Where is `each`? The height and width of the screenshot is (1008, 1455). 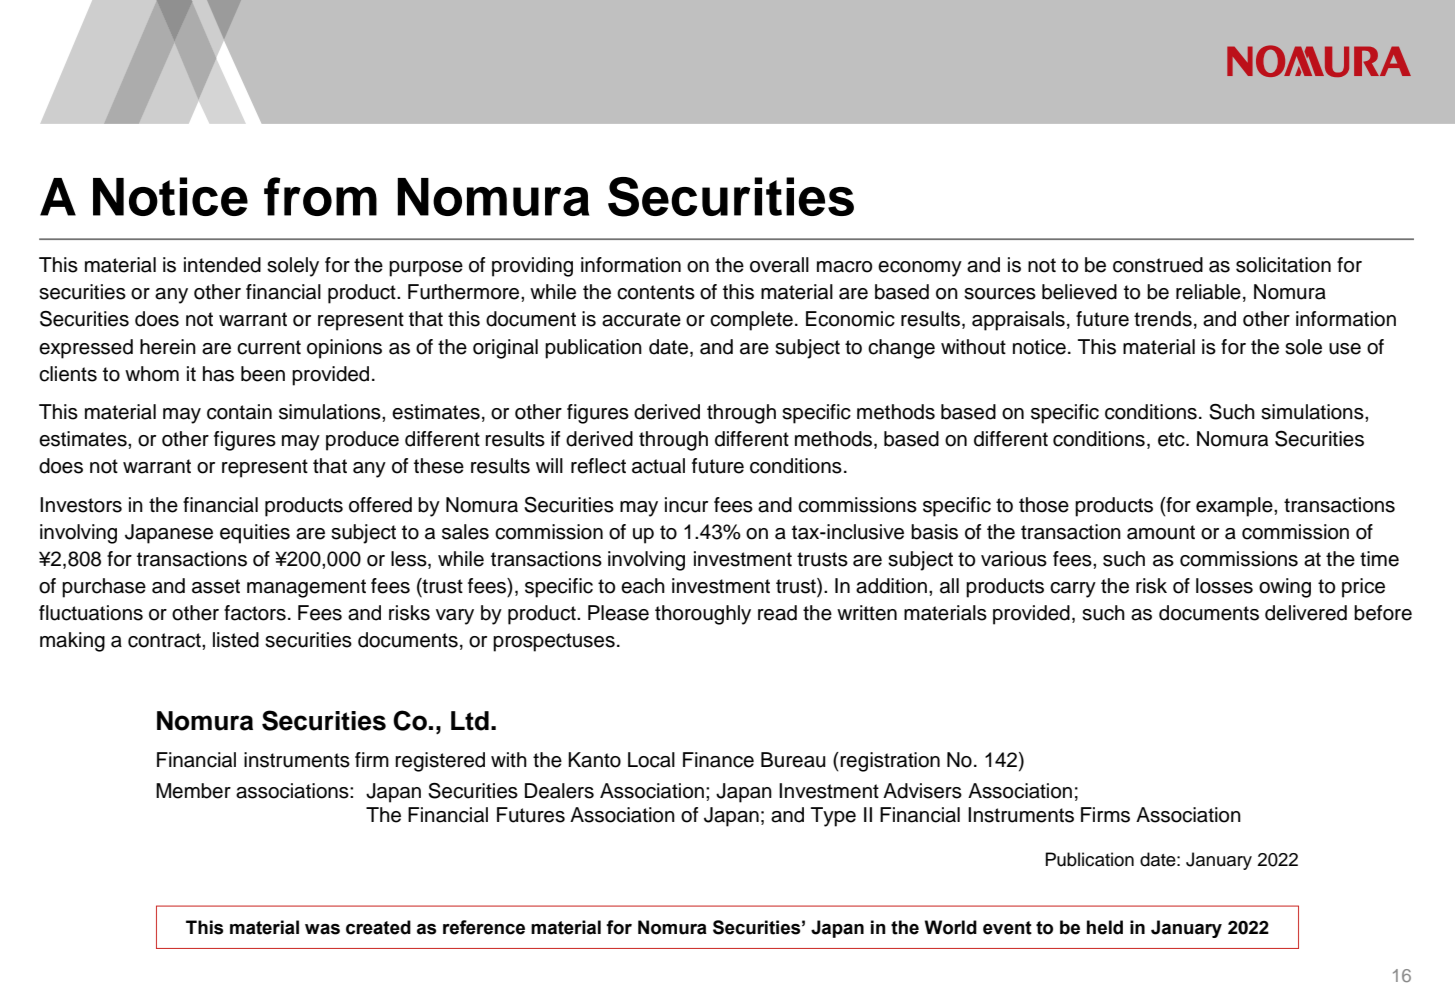
each is located at coordinates (643, 586).
